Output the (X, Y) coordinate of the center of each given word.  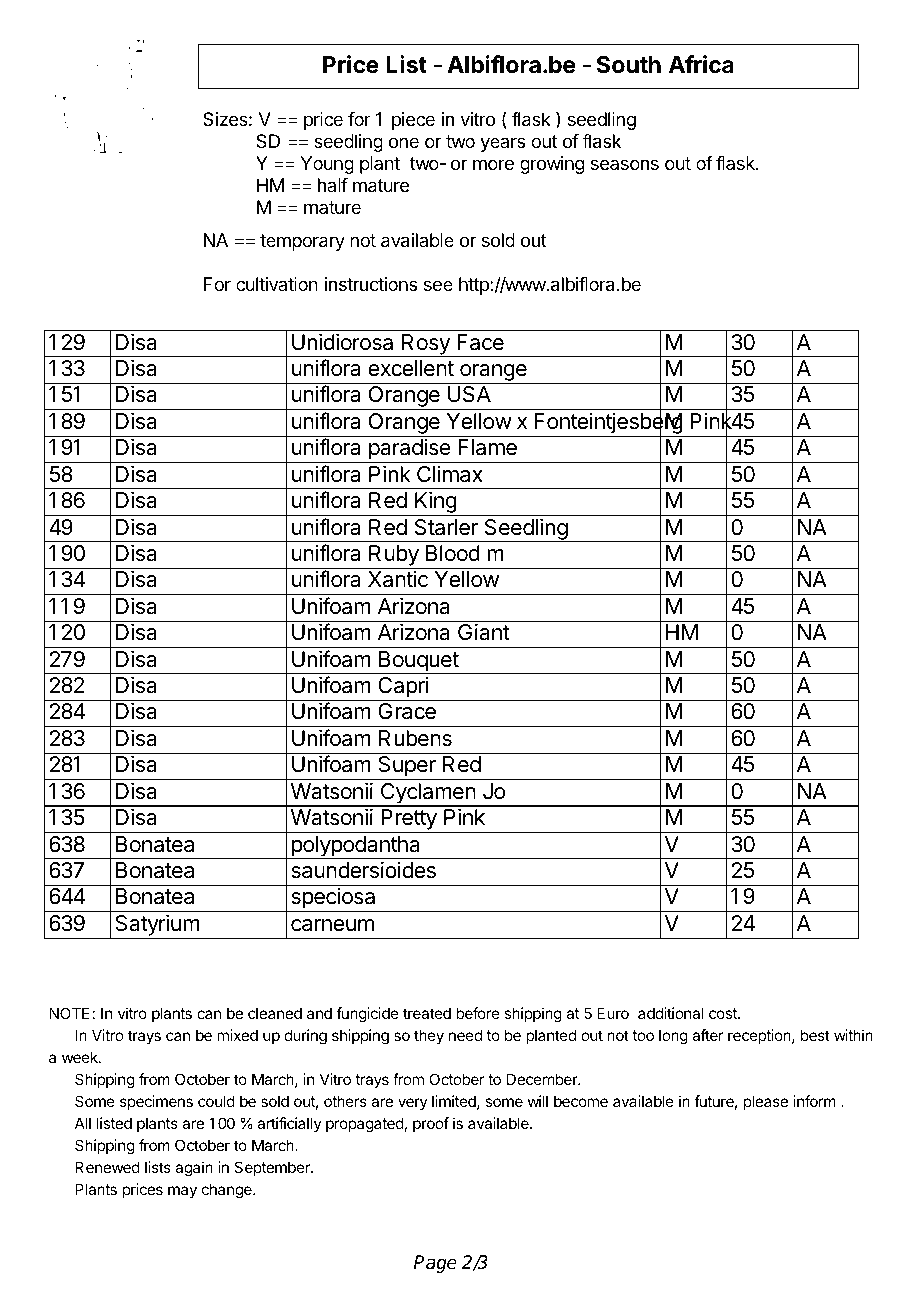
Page (435, 1264)
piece (413, 121)
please (766, 1102)
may (182, 1192)
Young (327, 165)
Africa (701, 64)
